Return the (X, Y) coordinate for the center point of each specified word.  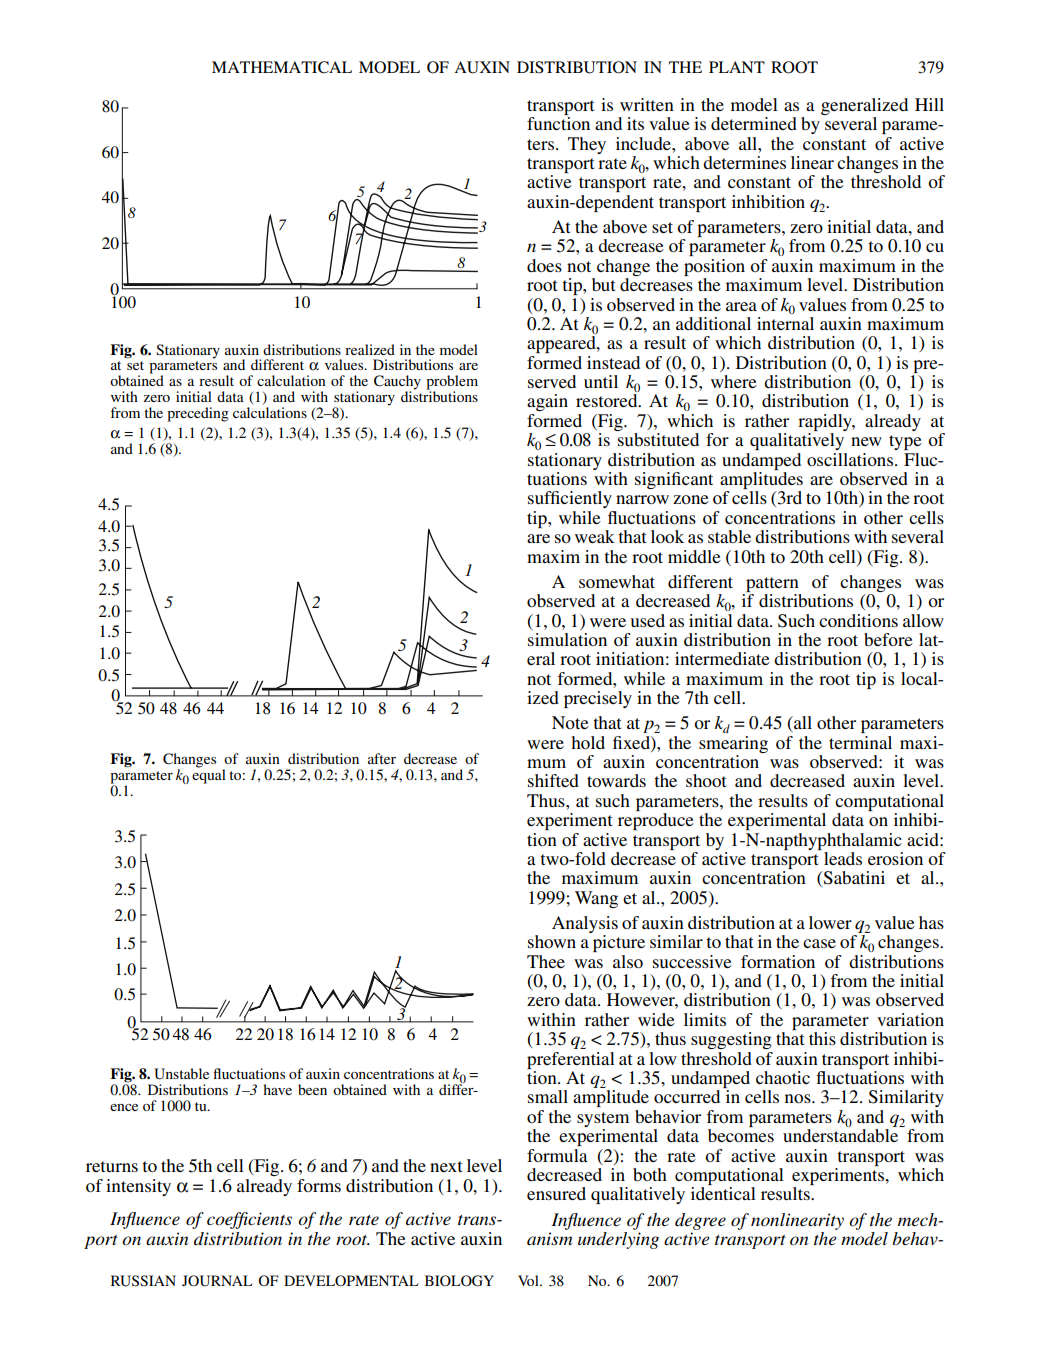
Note (570, 722)
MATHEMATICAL (282, 67)
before (888, 639)
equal (209, 775)
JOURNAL (217, 1281)
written (647, 104)
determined (754, 123)
